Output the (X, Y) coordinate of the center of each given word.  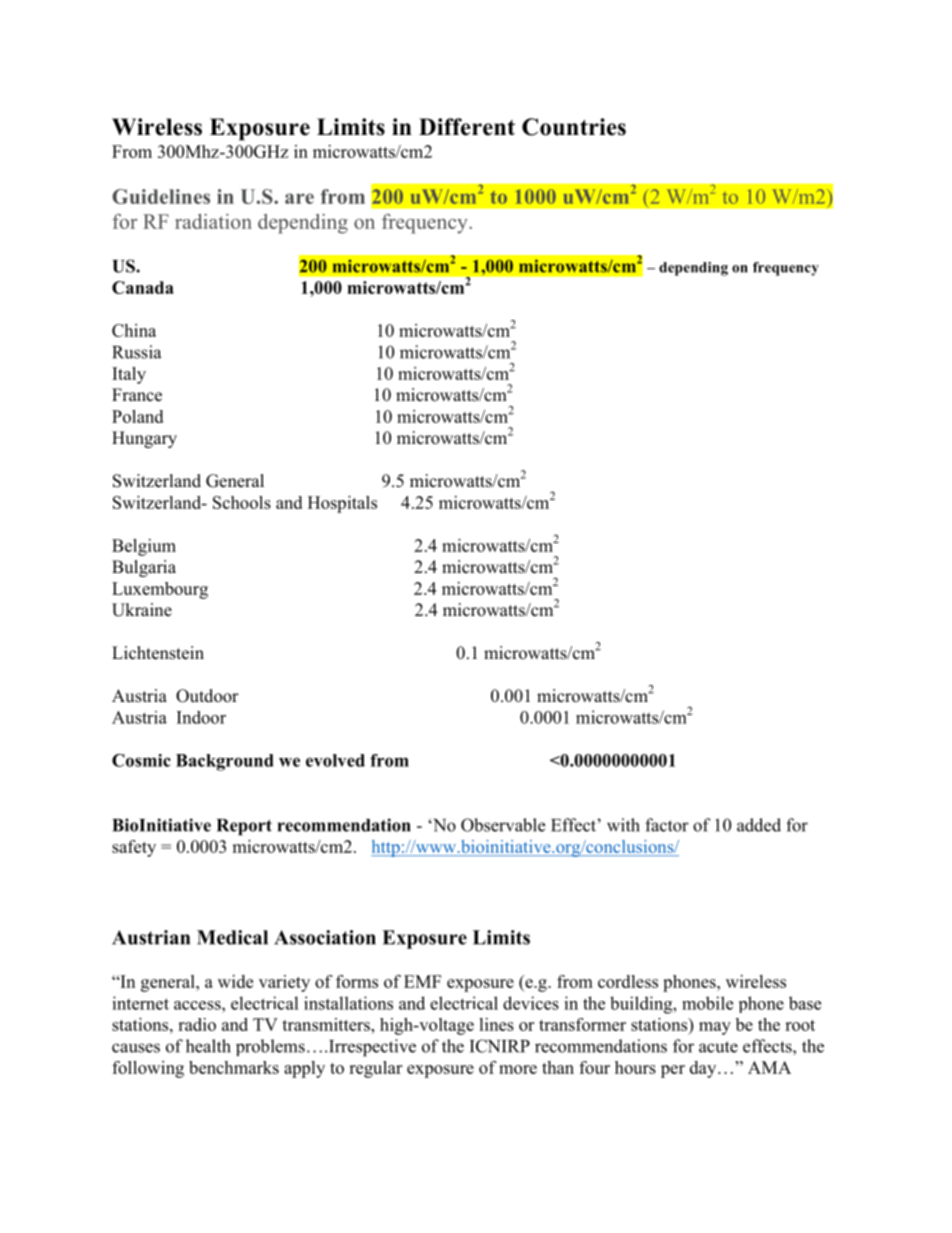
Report (244, 827)
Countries (574, 127)
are (299, 198)
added (759, 825)
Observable (503, 825)
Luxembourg (160, 590)
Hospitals (342, 504)
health (208, 1046)
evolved (335, 760)
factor (667, 825)
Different (467, 127)
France (137, 395)
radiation (213, 221)
